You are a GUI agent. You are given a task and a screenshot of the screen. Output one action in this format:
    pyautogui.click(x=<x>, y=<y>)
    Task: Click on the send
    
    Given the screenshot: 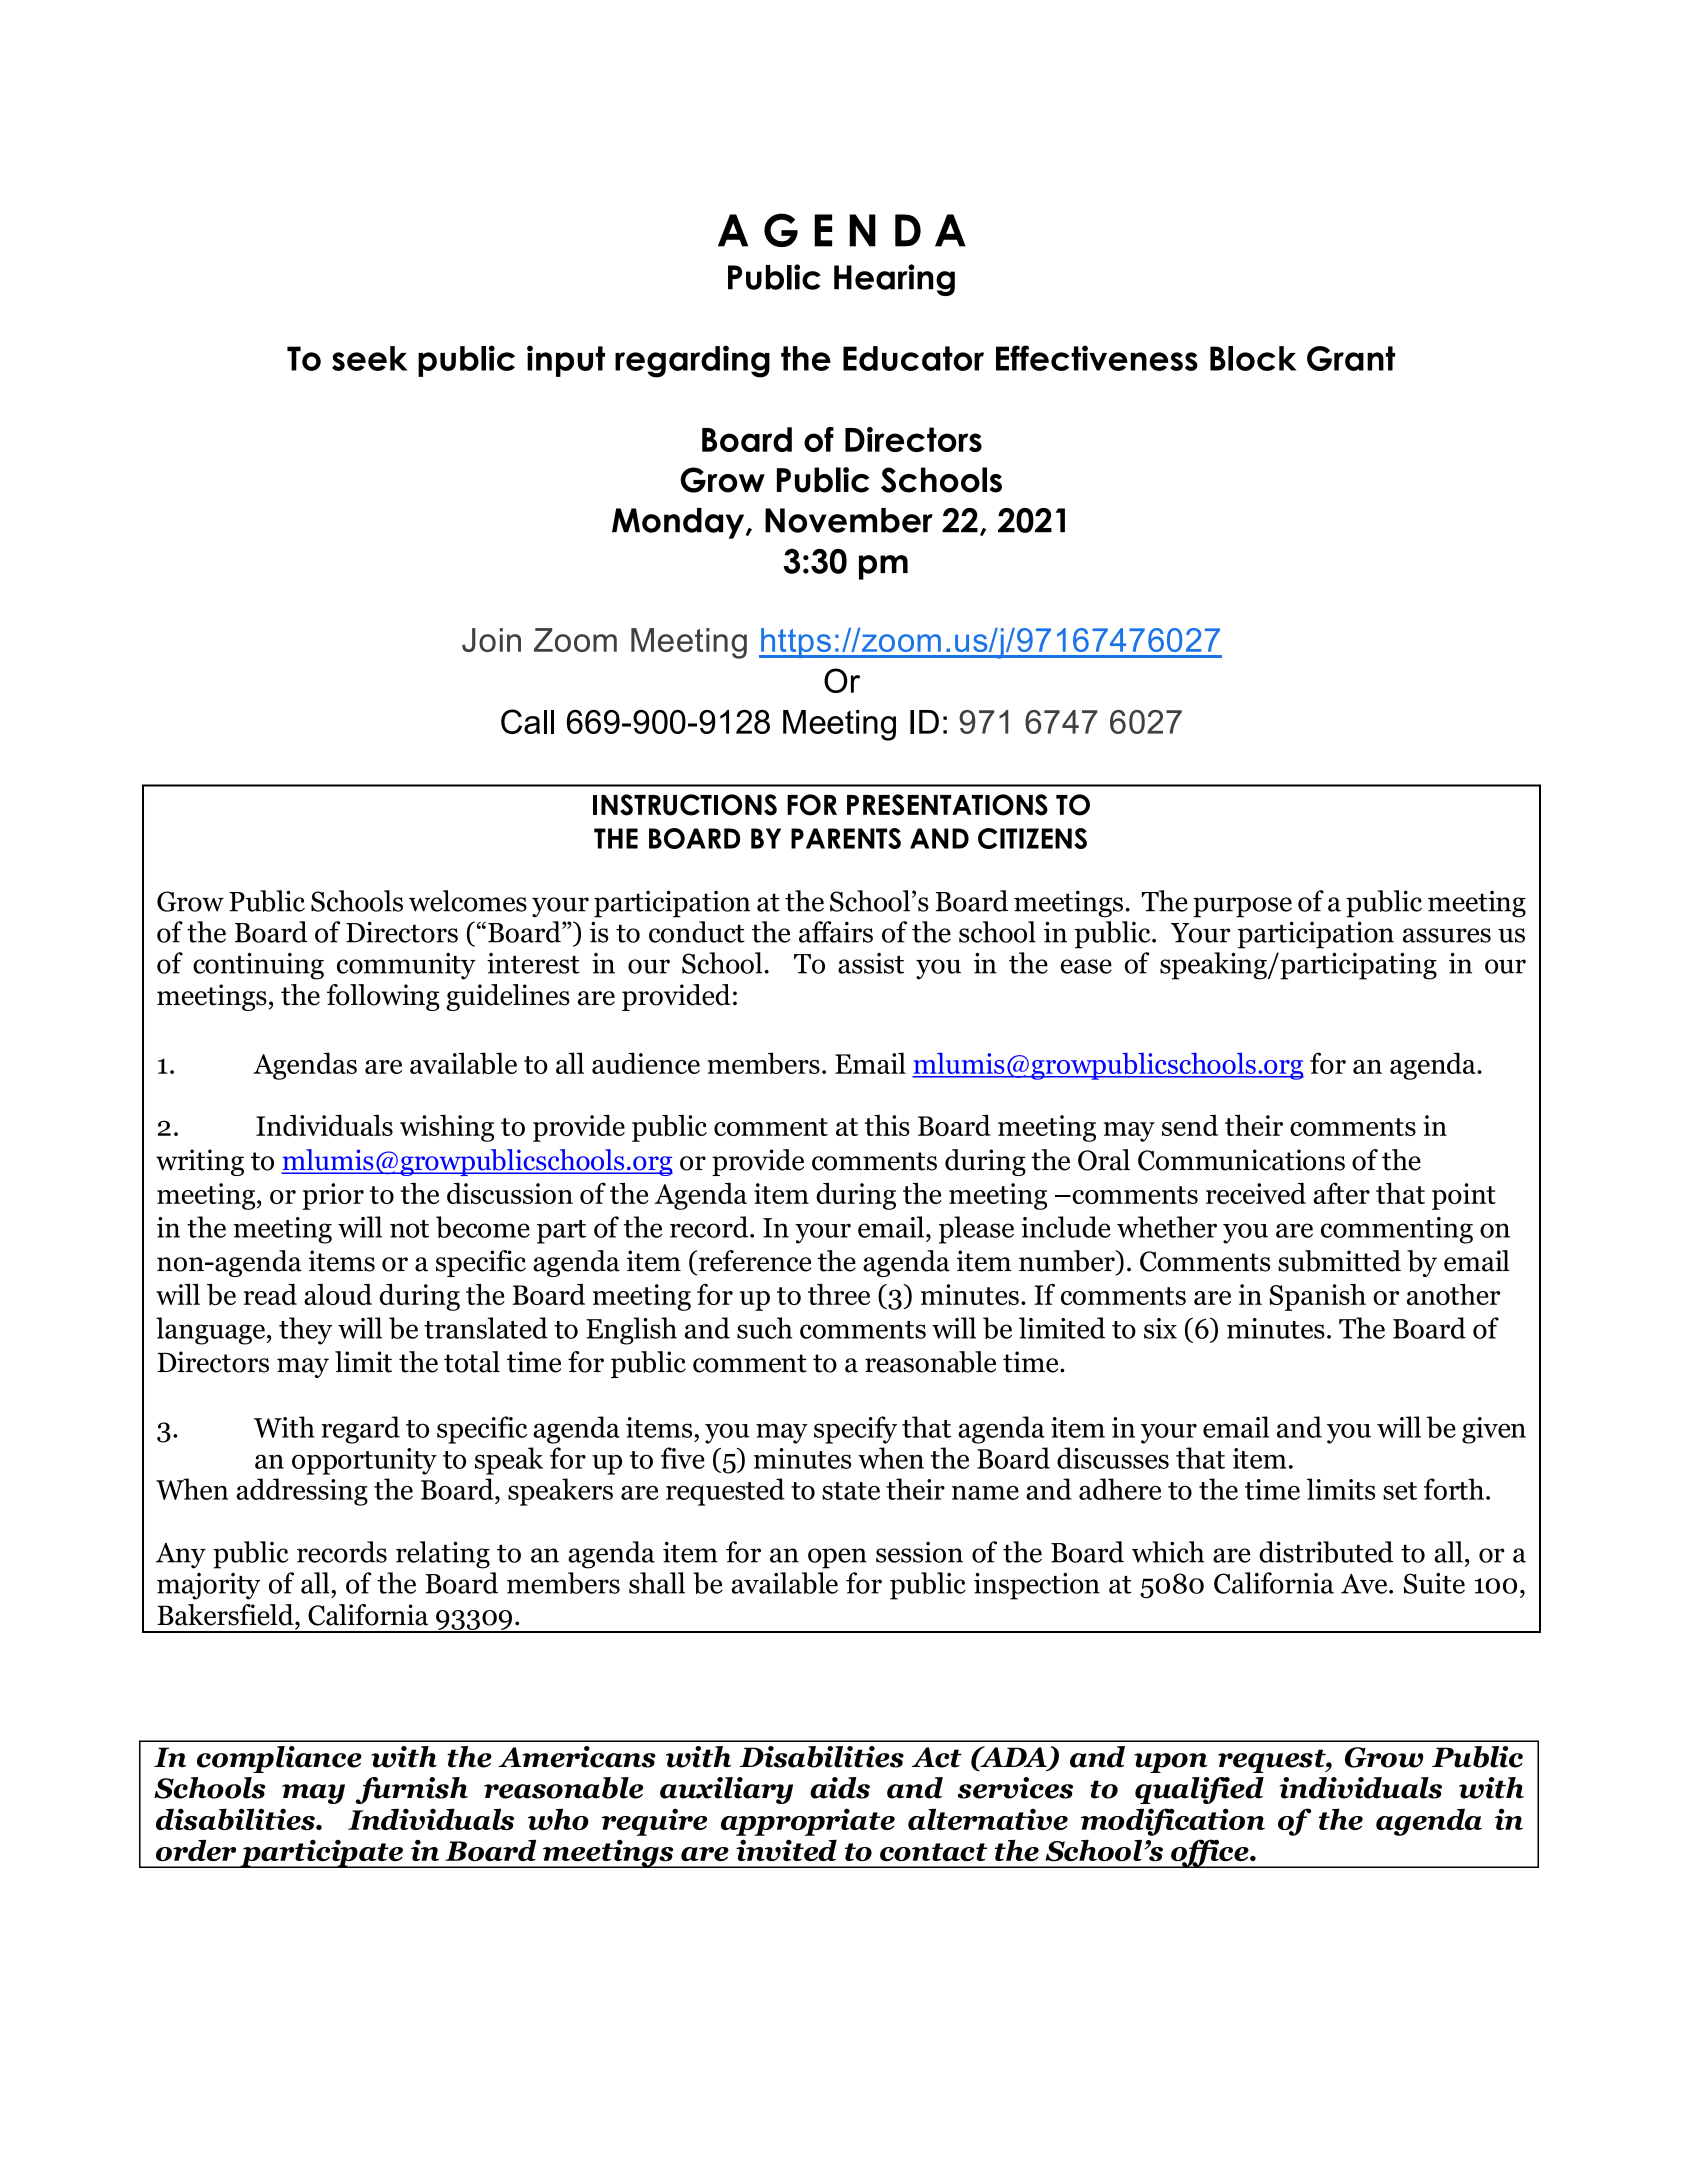 What is the action you would take?
    pyautogui.click(x=1190, y=1125)
